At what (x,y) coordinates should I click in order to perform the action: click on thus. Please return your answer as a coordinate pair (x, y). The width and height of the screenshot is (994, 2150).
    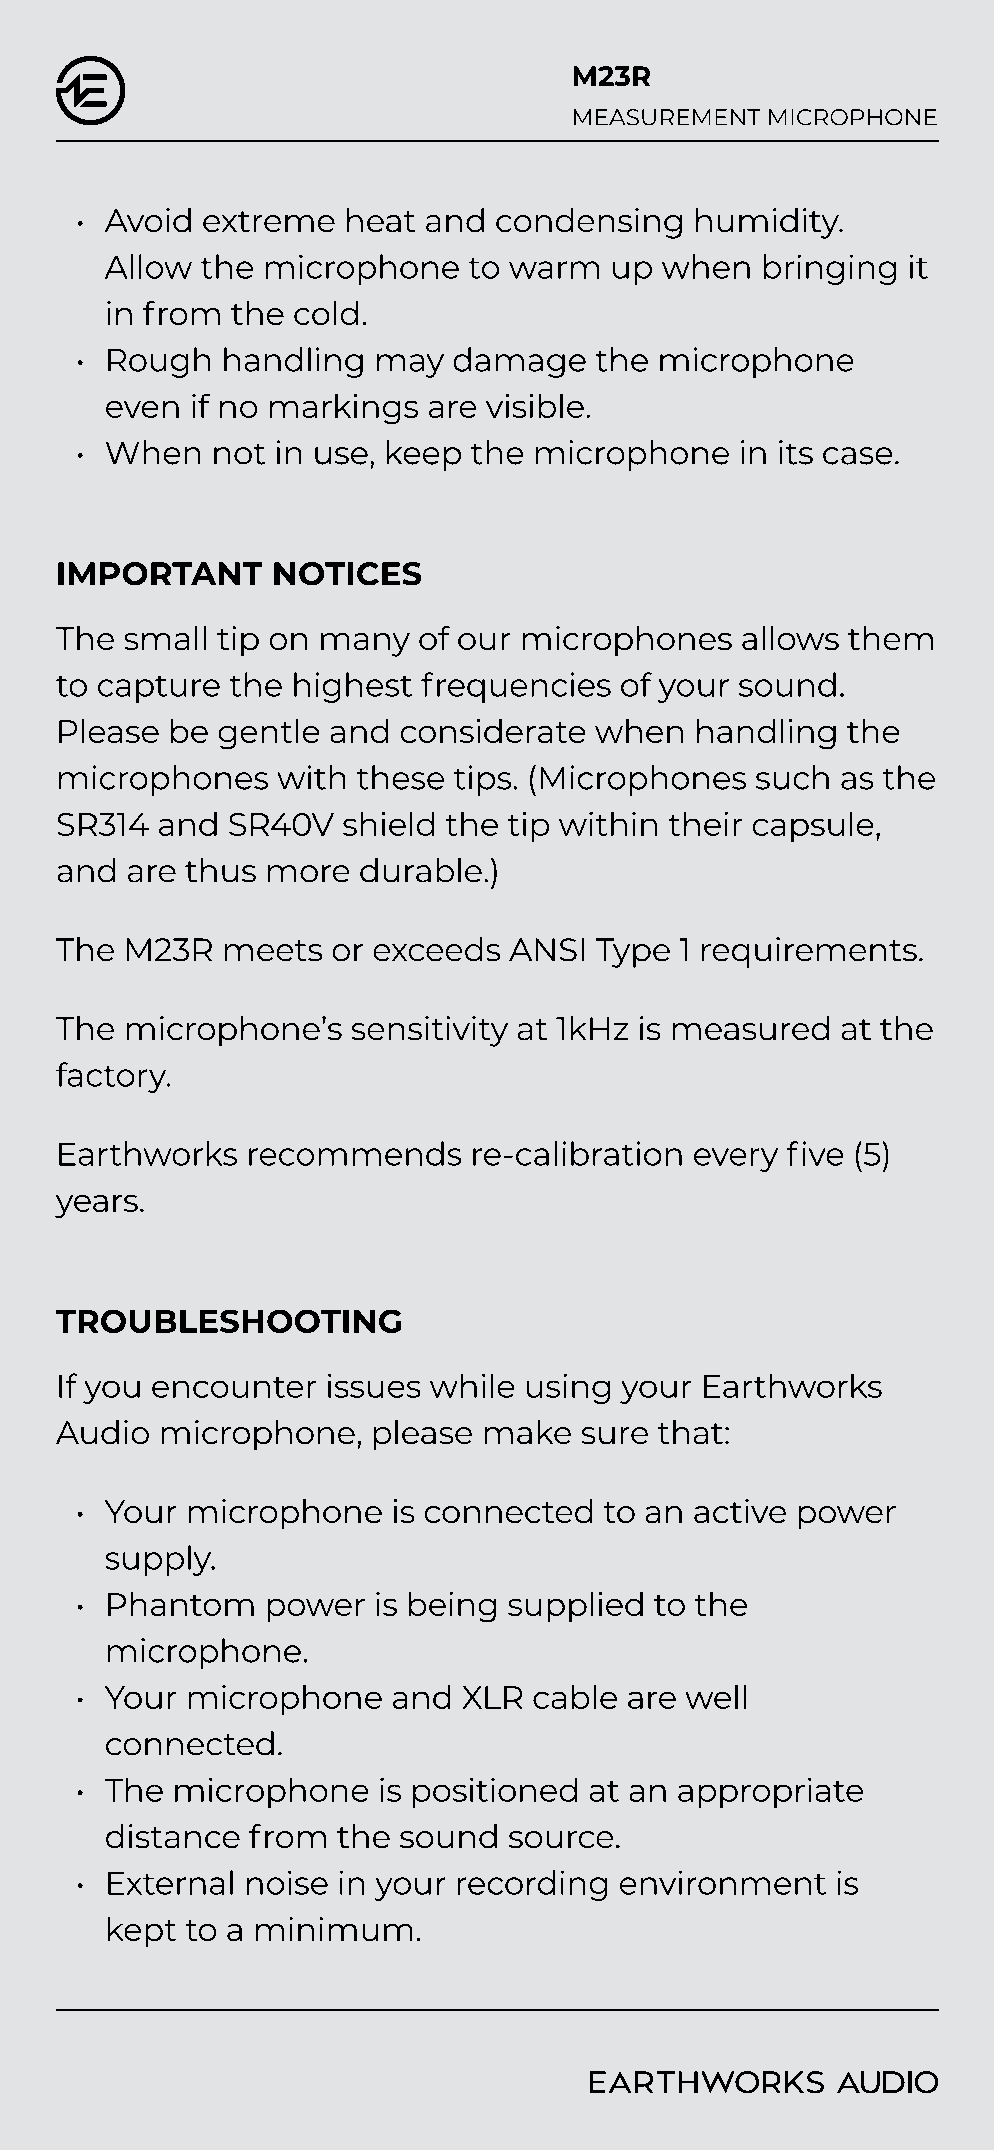
    Looking at the image, I should click on (220, 870).
